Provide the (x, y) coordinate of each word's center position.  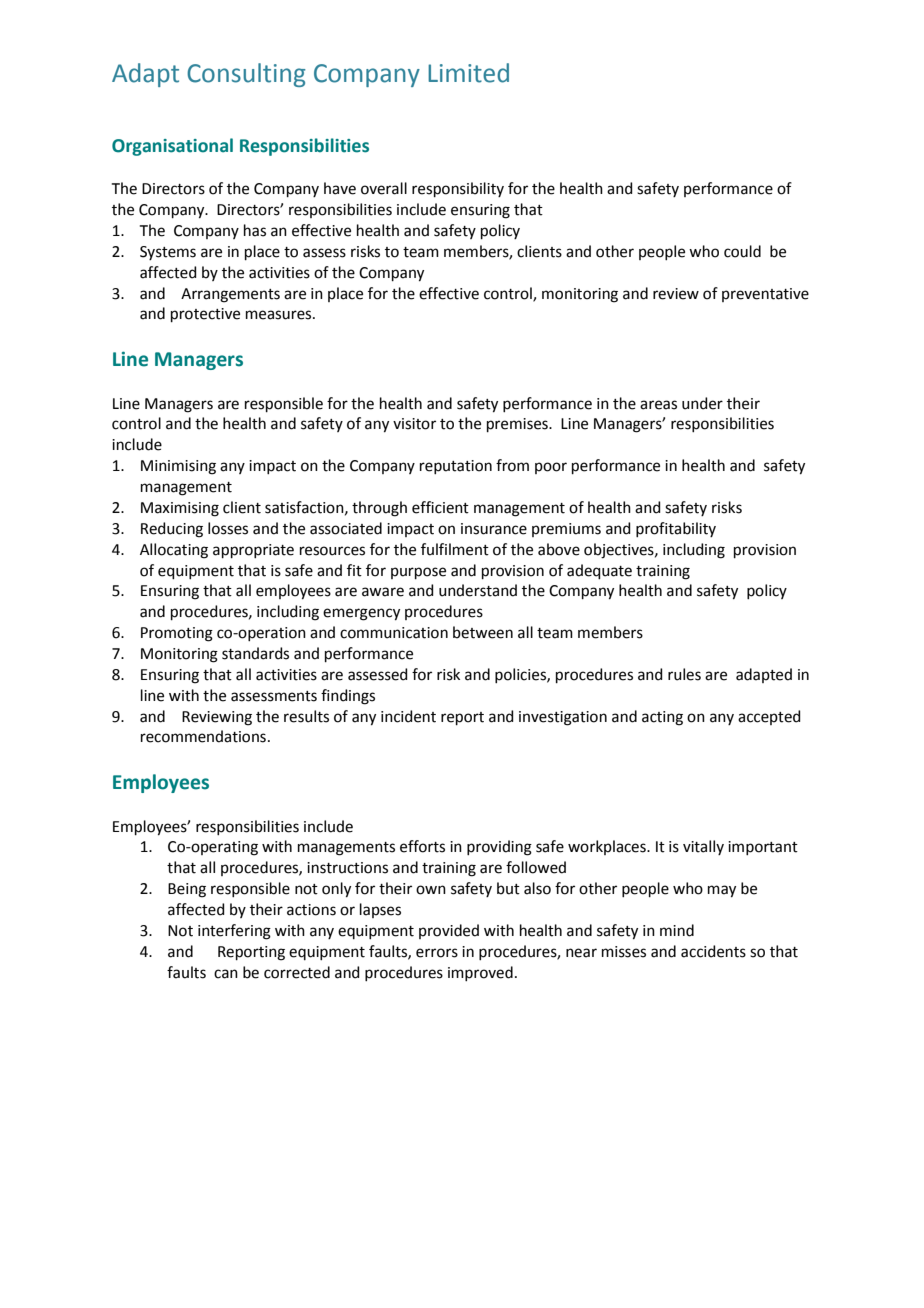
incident (408, 716)
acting (662, 718)
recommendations (203, 736)
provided (449, 931)
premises (518, 425)
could (742, 251)
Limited (468, 73)
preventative (765, 295)
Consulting (246, 75)
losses (228, 528)
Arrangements (230, 295)
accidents (713, 951)
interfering (234, 932)
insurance (494, 529)
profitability (676, 529)
